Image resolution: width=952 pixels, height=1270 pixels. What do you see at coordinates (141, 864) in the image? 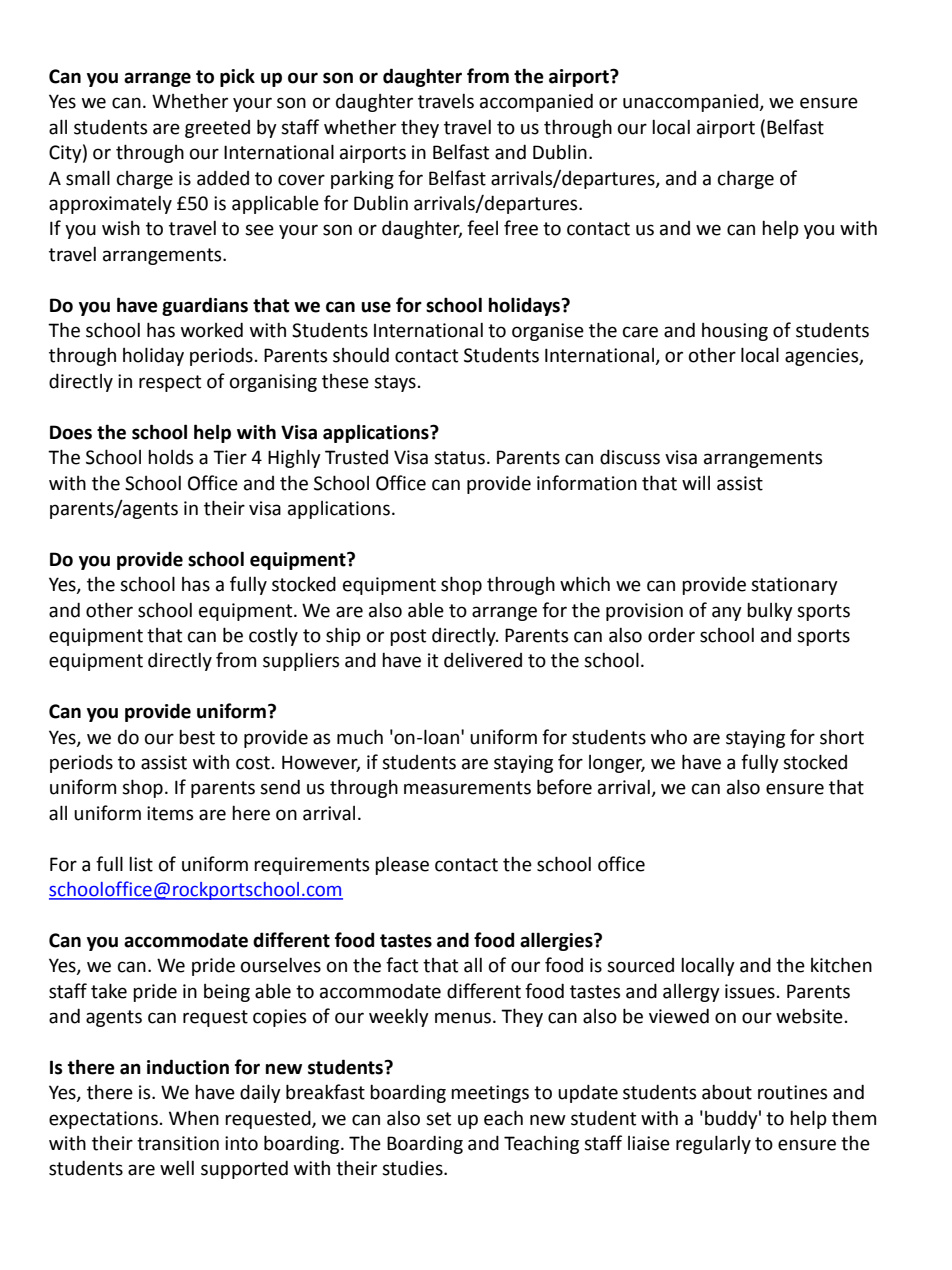
I see `list` at bounding box center [141, 864].
